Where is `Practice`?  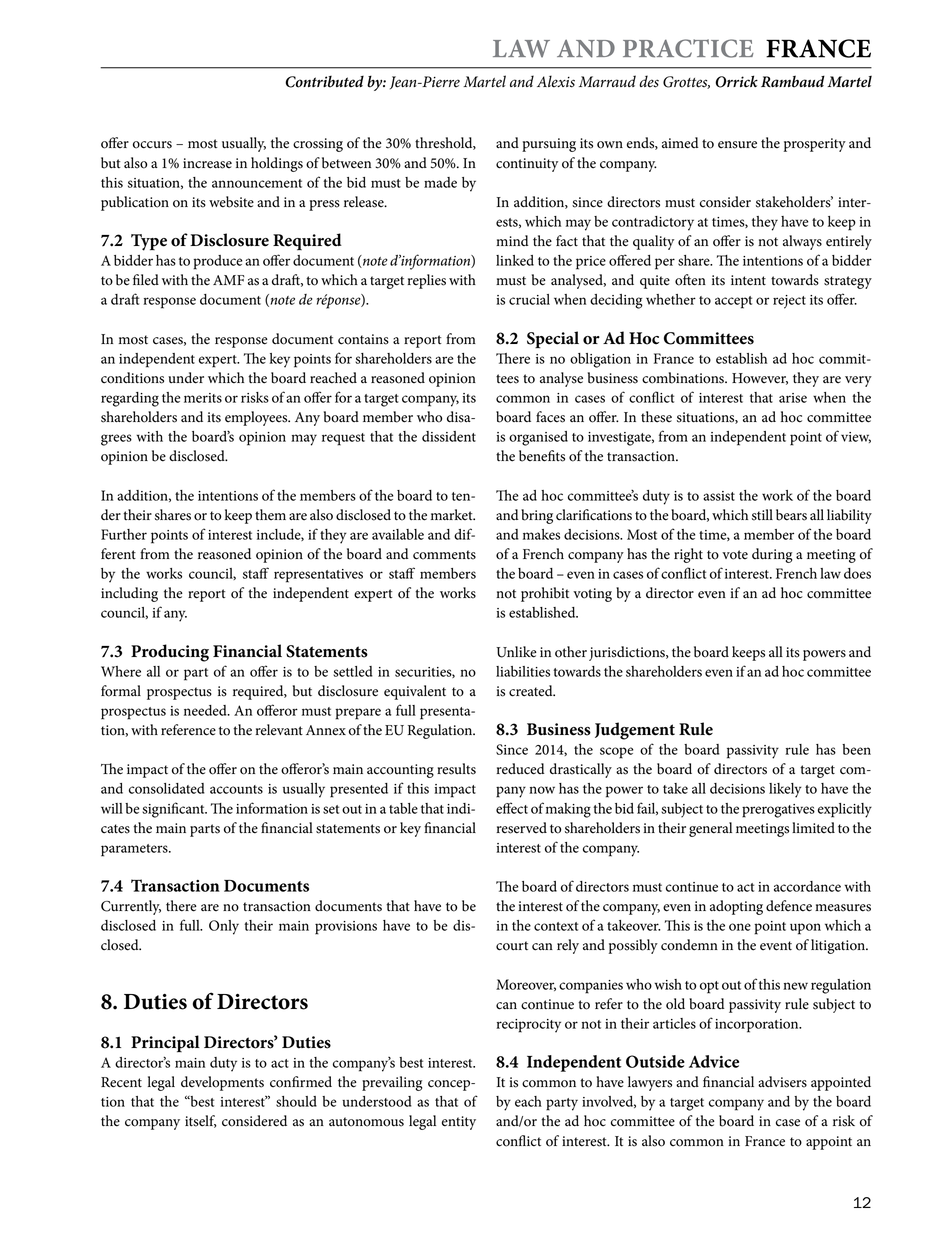
Practice is located at coordinates (688, 48).
